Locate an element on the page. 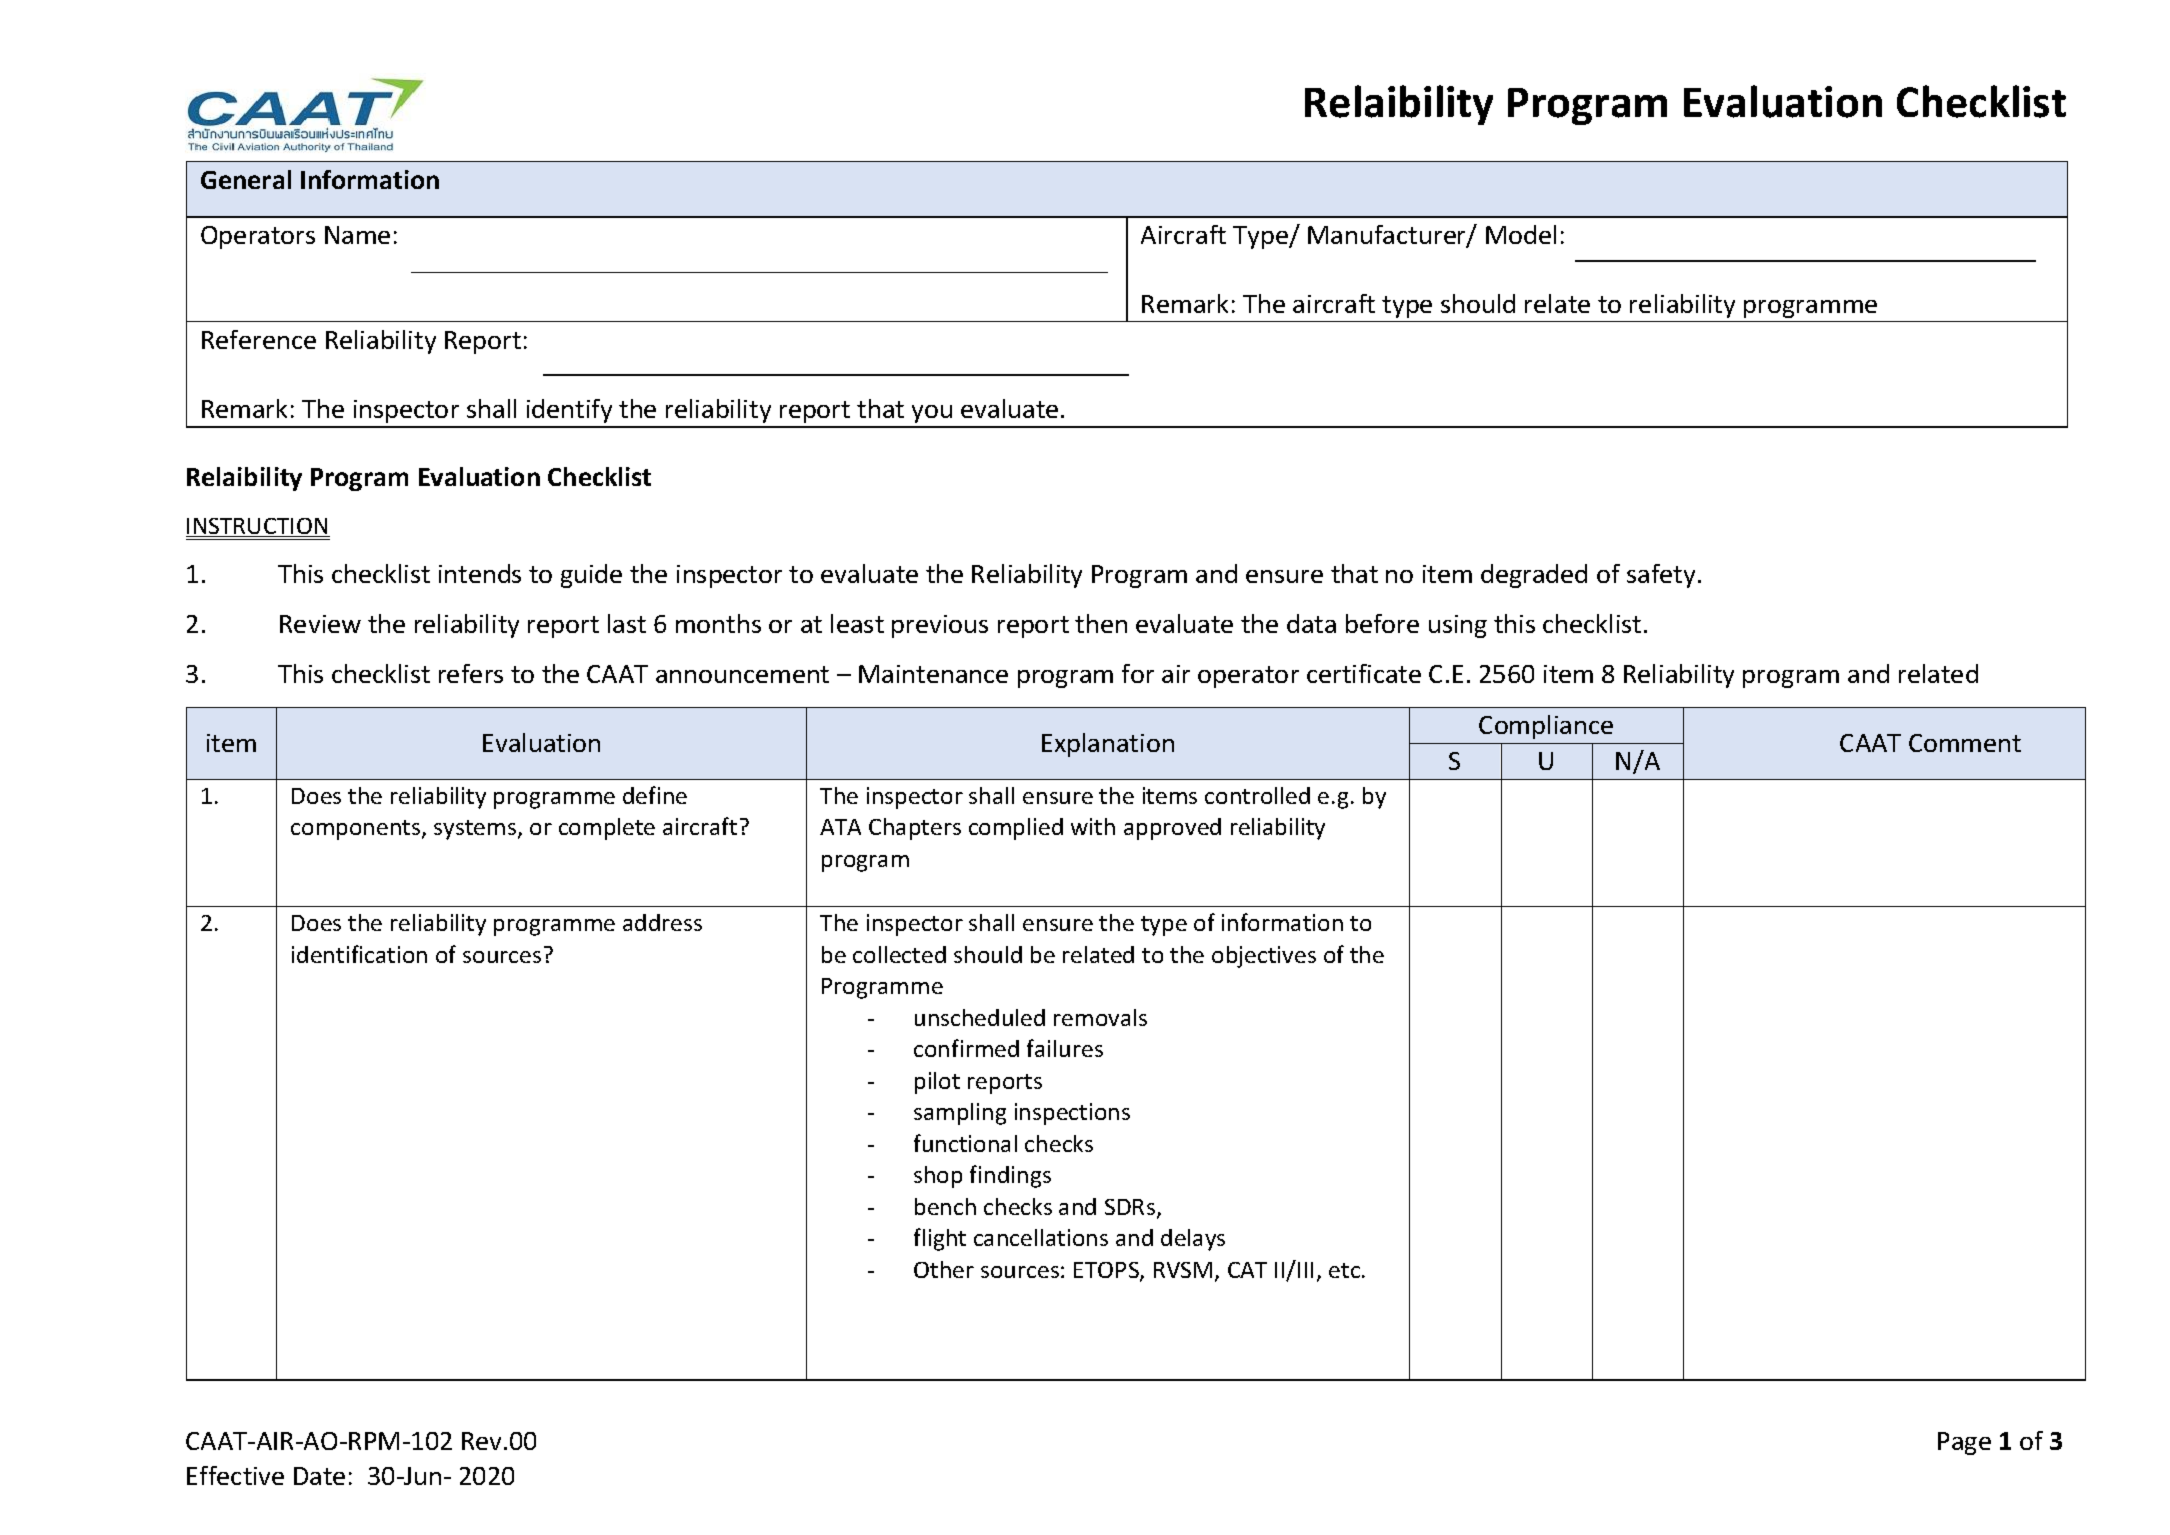 The image size is (2170, 1535). Model is located at coordinates (1521, 234).
